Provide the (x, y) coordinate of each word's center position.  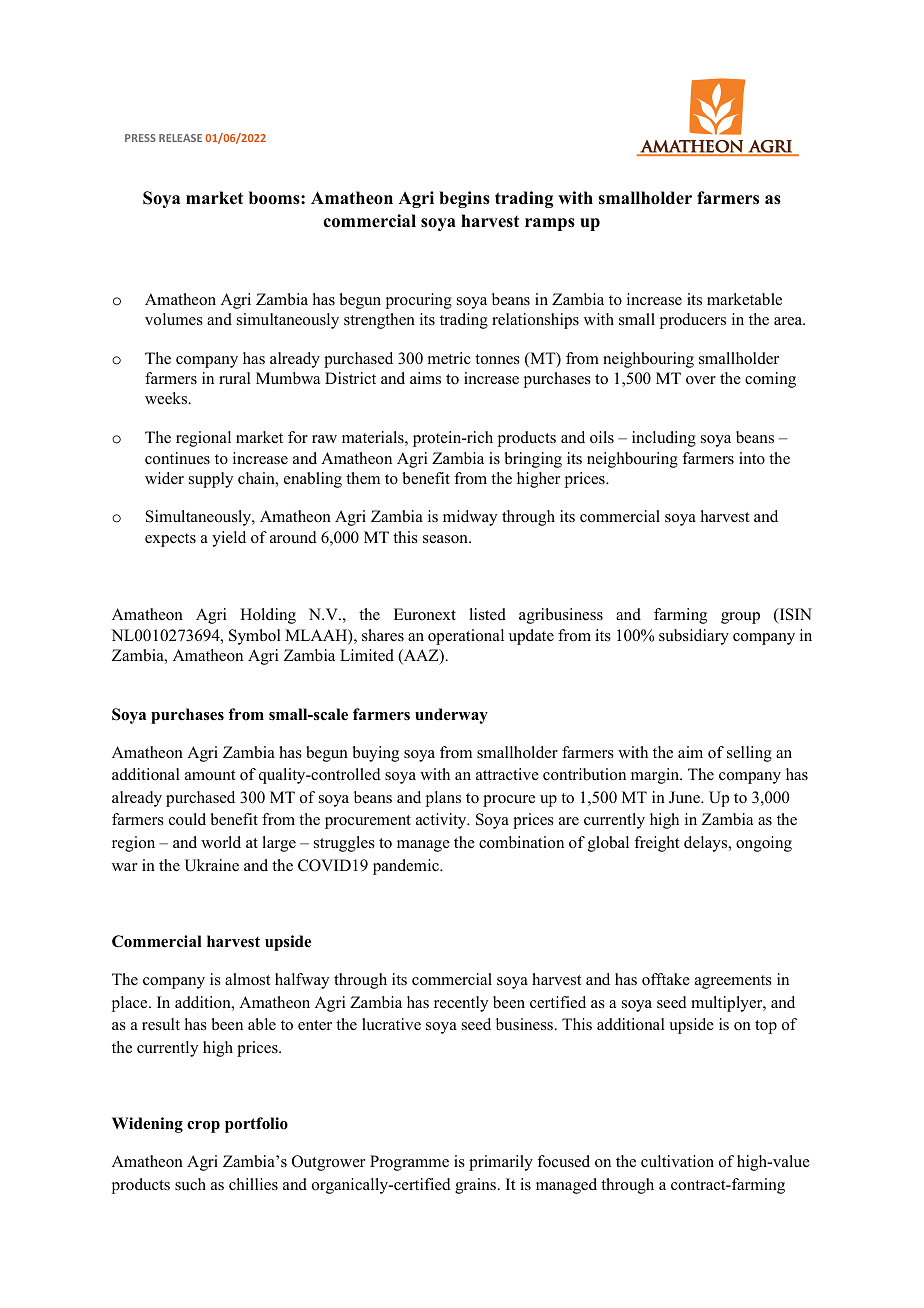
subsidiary (694, 637)
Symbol (255, 637)
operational (466, 637)
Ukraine (211, 865)
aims (425, 378)
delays (707, 844)
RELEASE (180, 138)
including (664, 439)
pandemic (407, 867)
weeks (167, 398)
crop (203, 1127)
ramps (550, 224)
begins (464, 199)
